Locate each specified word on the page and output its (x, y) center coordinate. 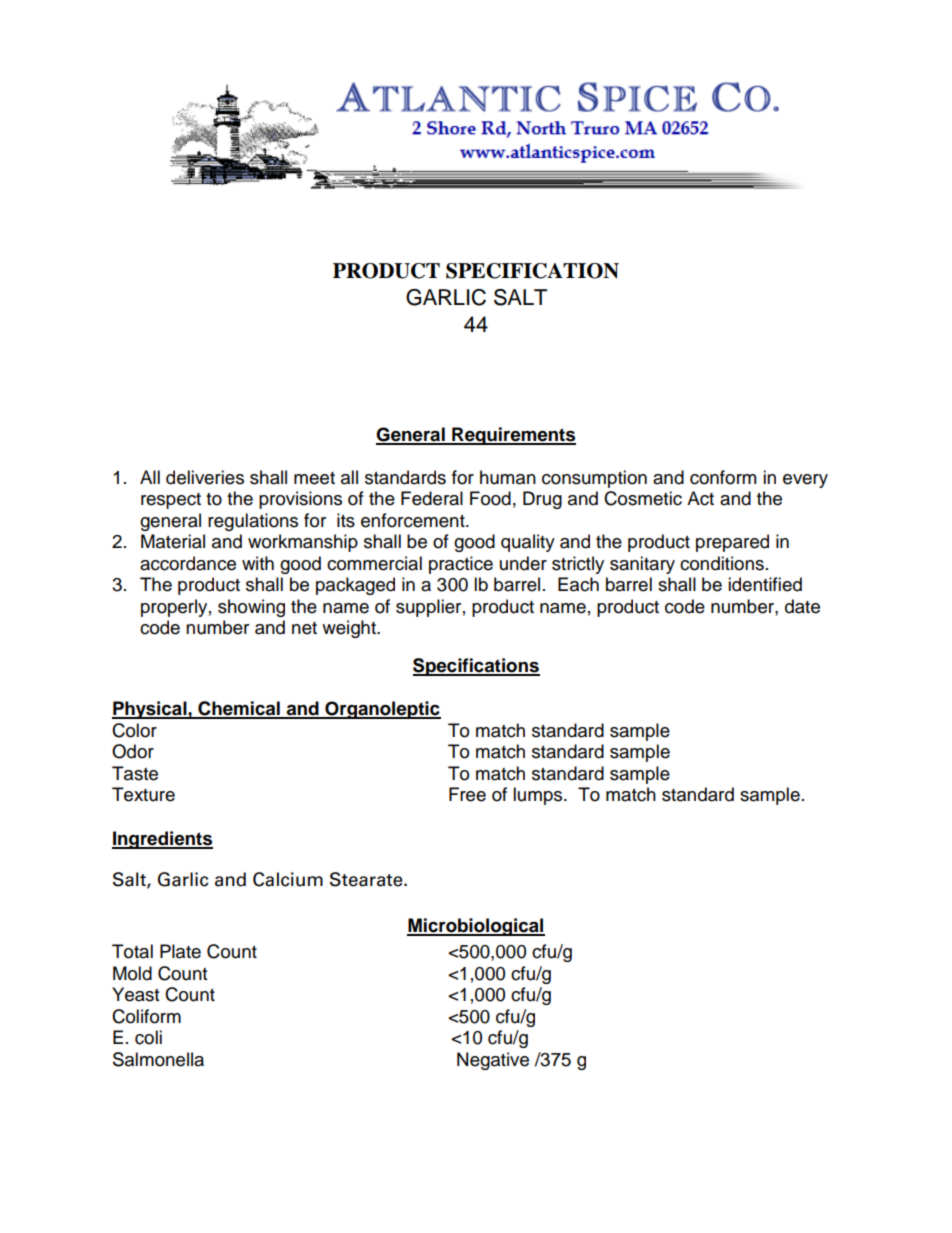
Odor (133, 751)
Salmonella (158, 1059)
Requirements (513, 436)
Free (467, 794)
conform (723, 477)
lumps (539, 796)
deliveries (205, 477)
